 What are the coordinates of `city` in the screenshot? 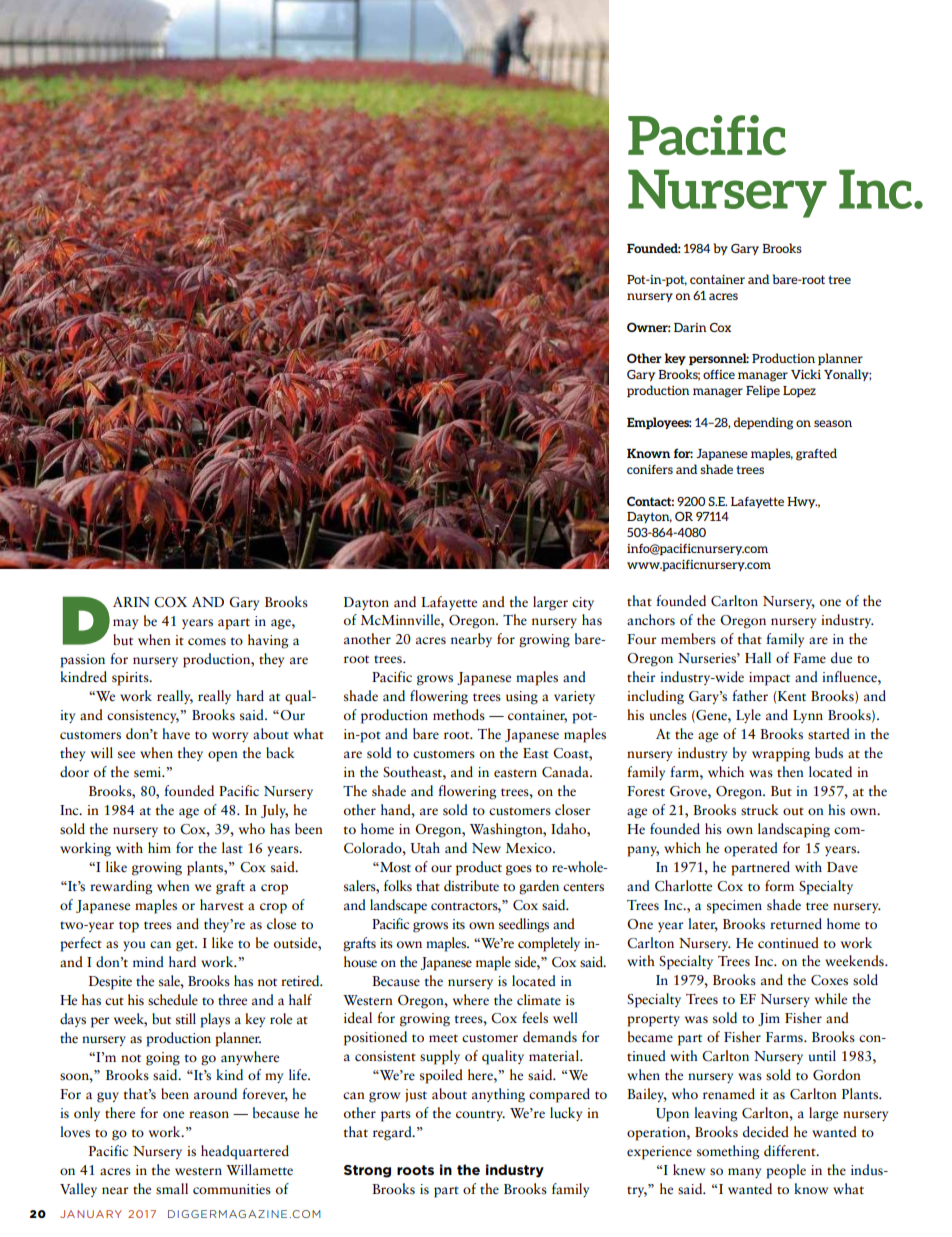 It's located at (583, 603).
